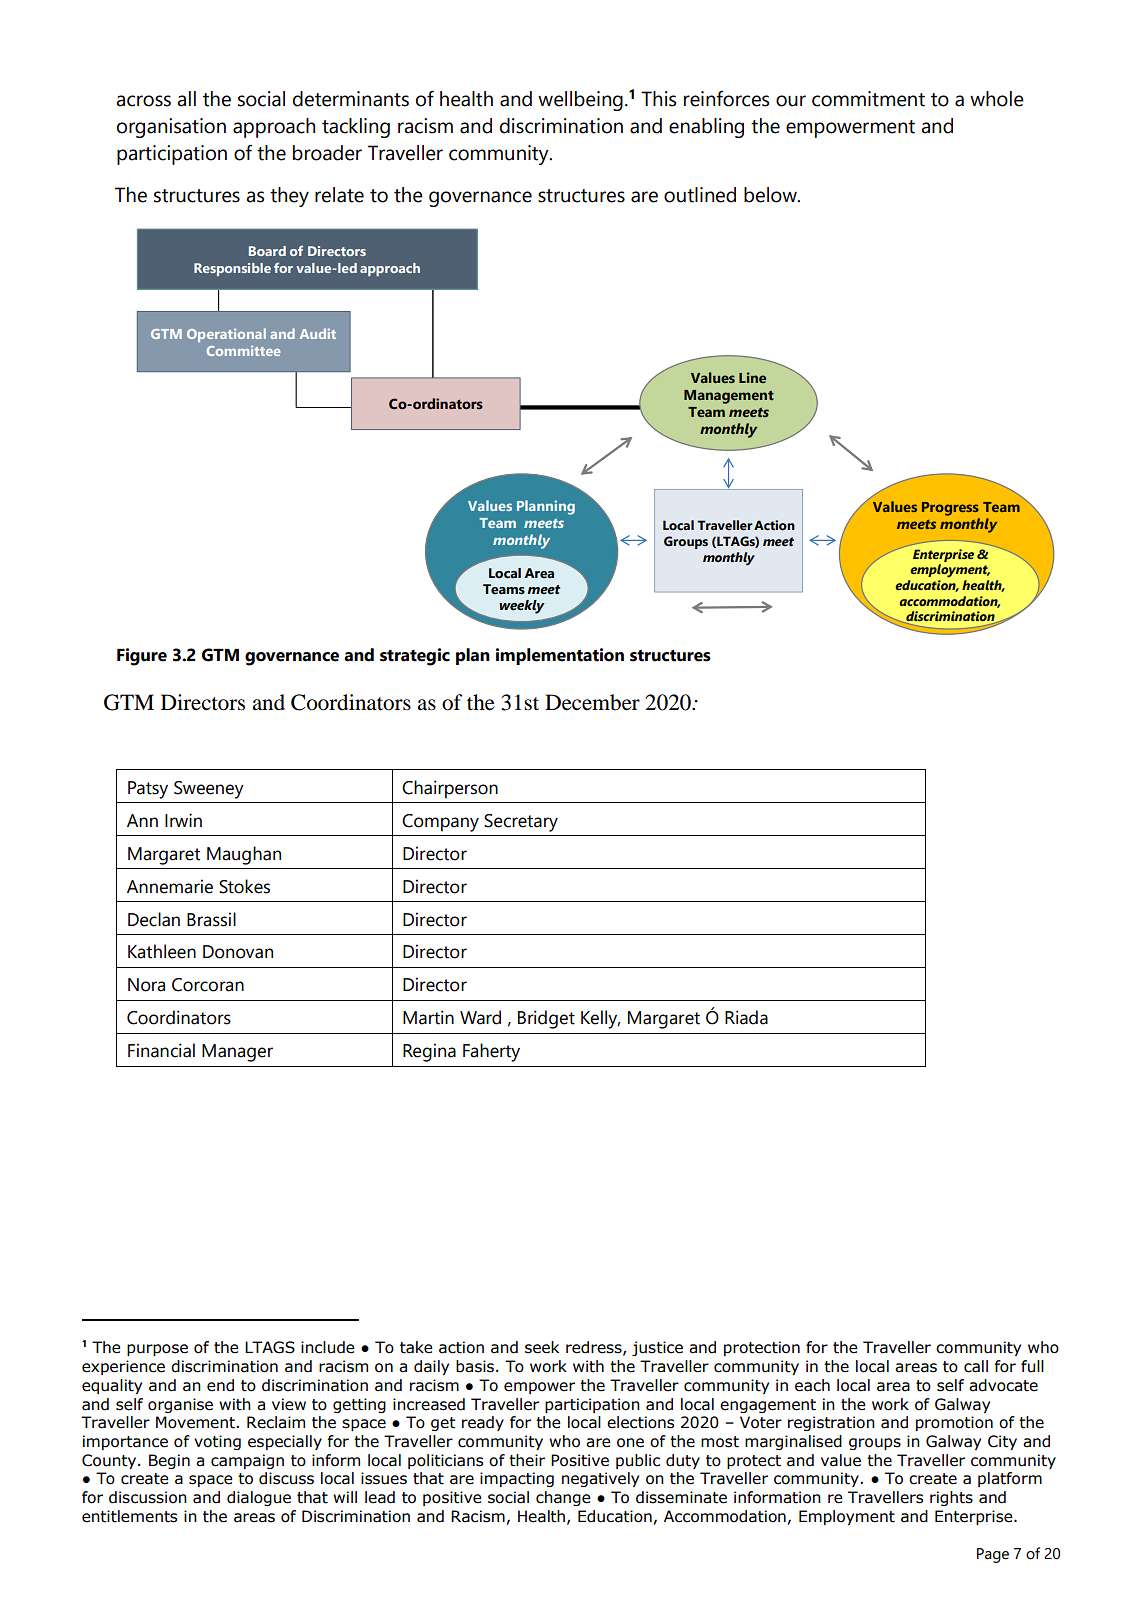 This page has width=1142, height=1617. Describe the element at coordinates (563, 1498) in the page. I see `change` at that location.
